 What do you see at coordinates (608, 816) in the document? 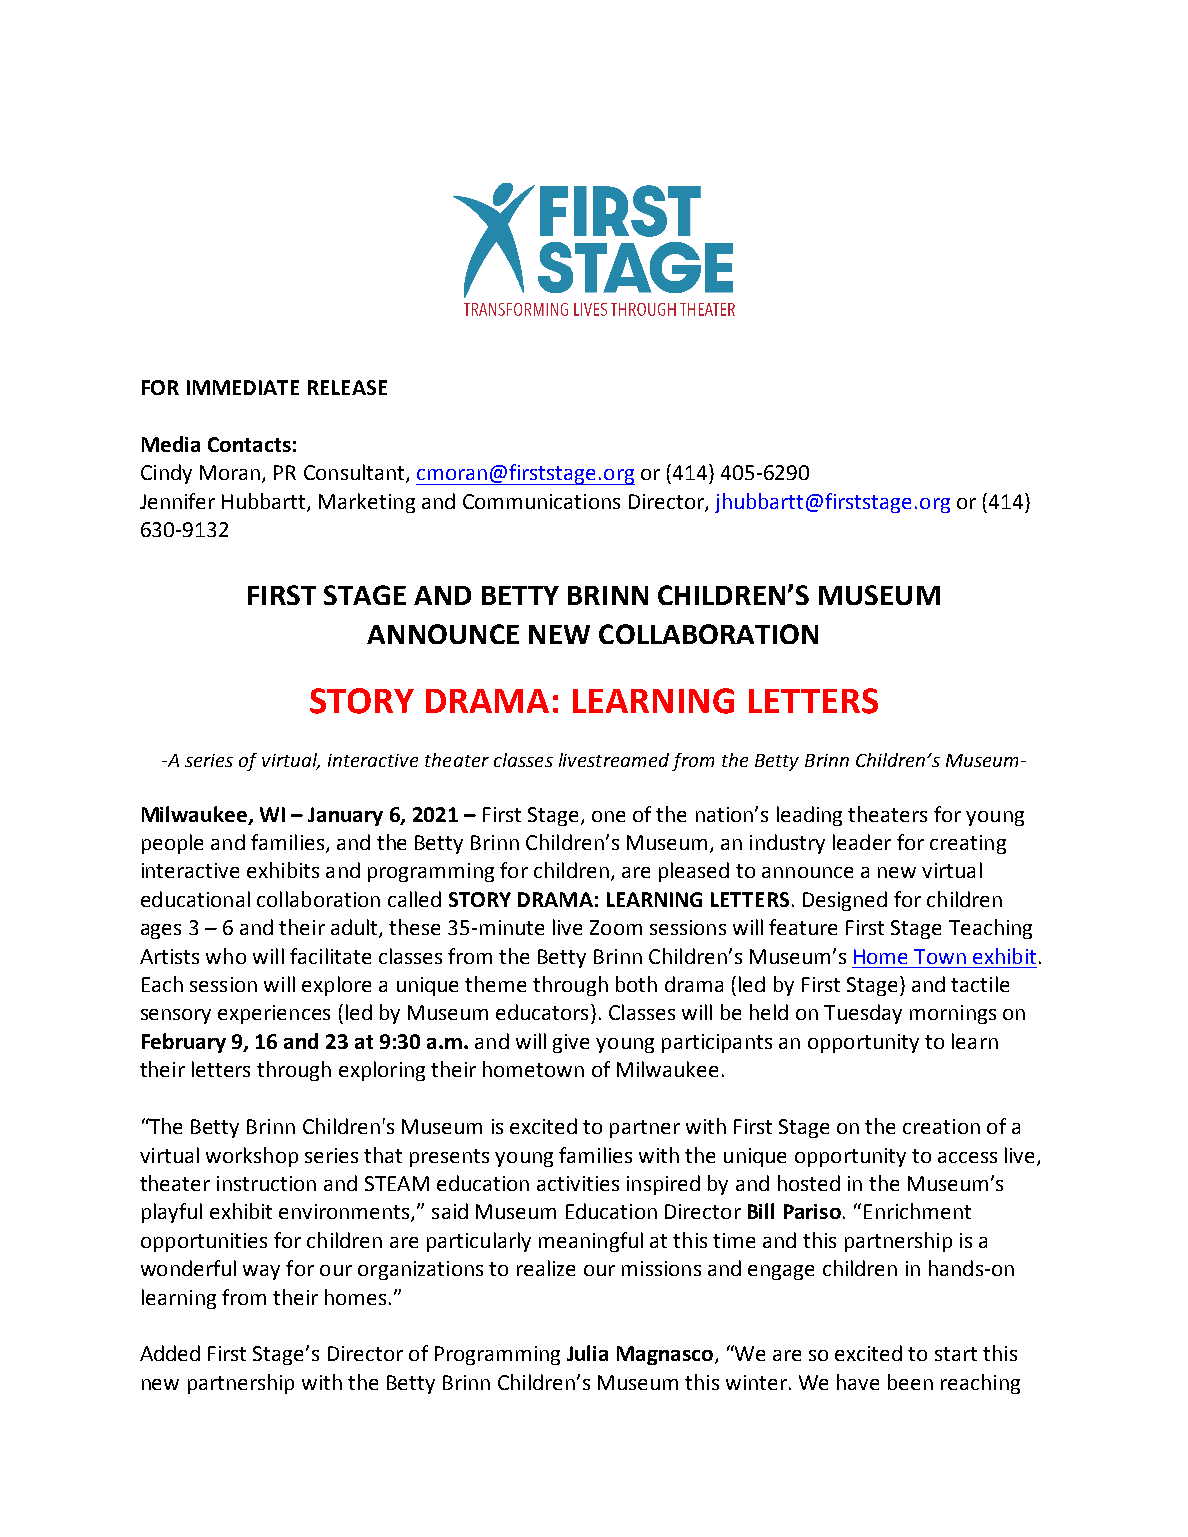
I see `one` at bounding box center [608, 816].
